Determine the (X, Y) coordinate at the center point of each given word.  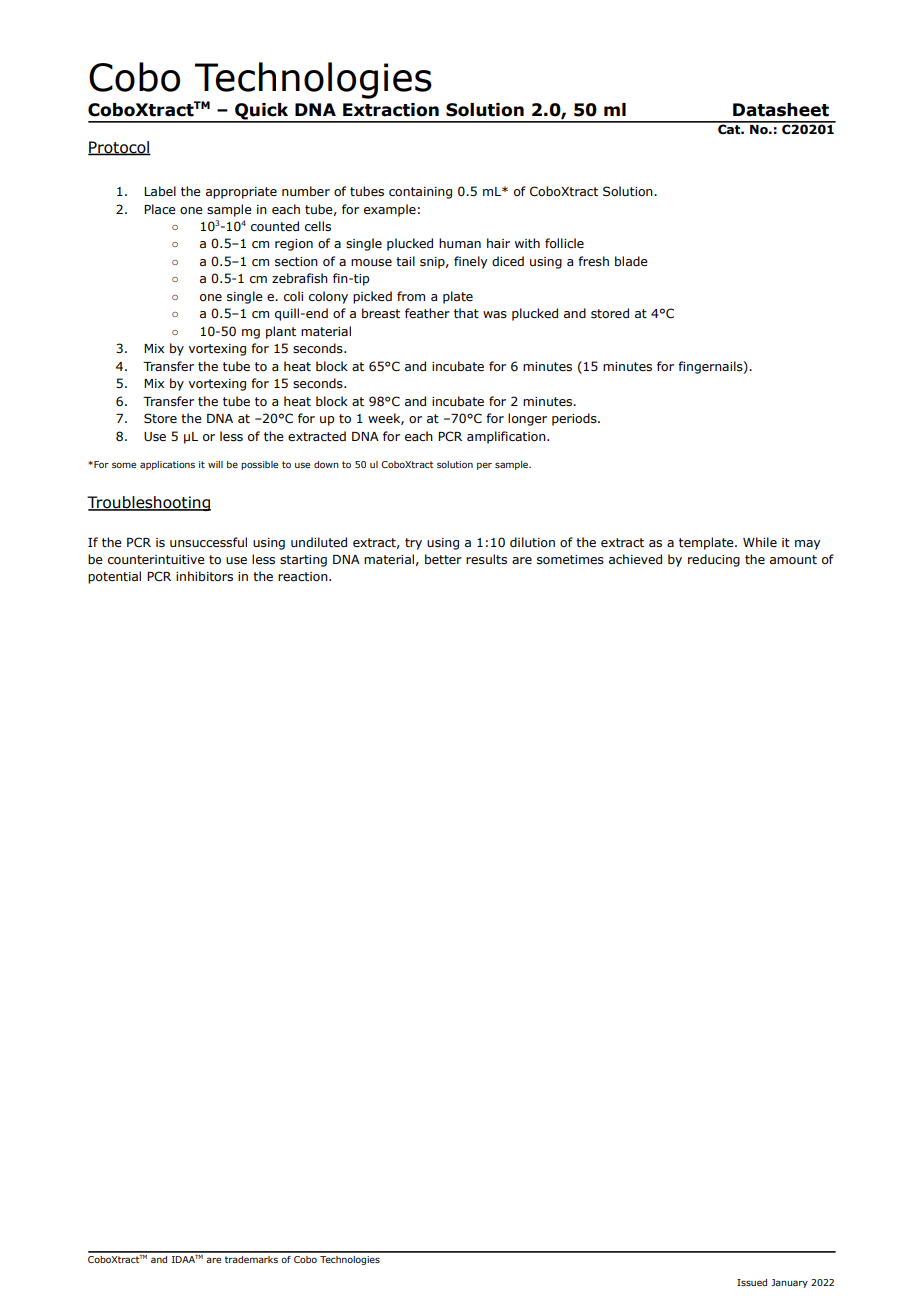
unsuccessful (208, 542)
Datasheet (781, 110)
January (789, 1283)
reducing (714, 560)
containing (420, 193)
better (443, 559)
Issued (752, 1282)
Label (160, 191)
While (760, 542)
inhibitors (204, 576)
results (486, 559)
